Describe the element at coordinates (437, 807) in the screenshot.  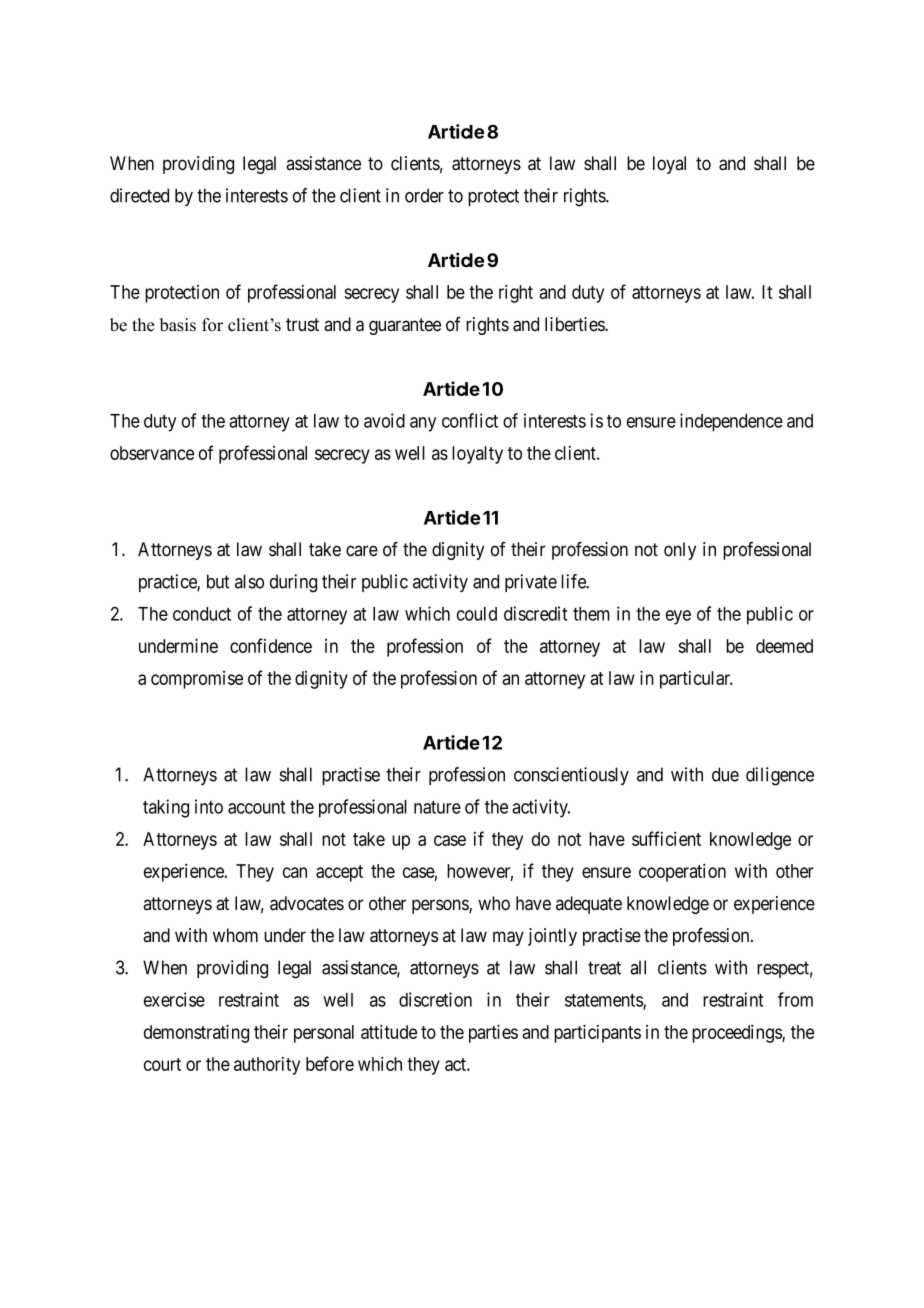
I see `nature` at that location.
